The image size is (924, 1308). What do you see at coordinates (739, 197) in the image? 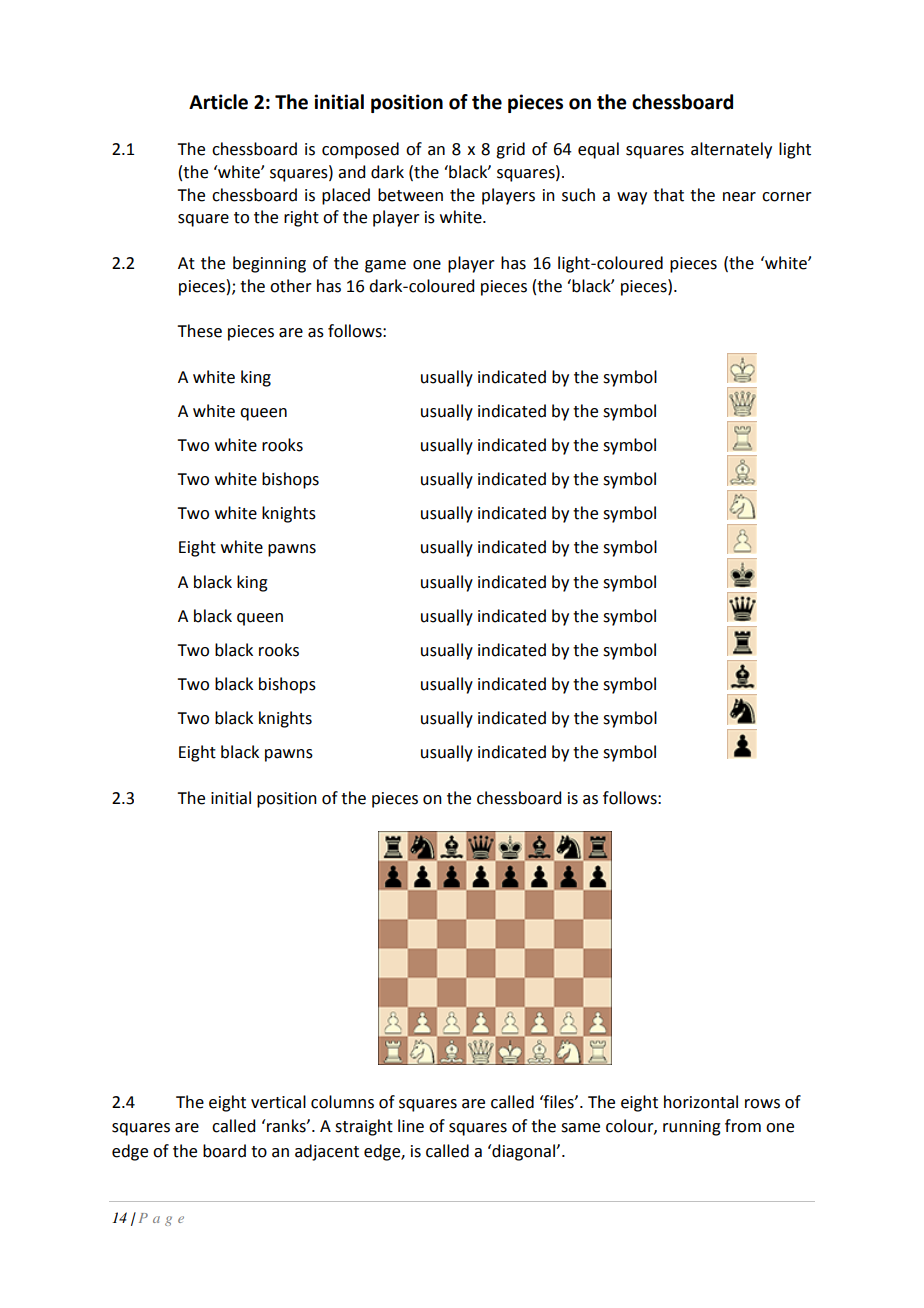
I see `near` at bounding box center [739, 197].
